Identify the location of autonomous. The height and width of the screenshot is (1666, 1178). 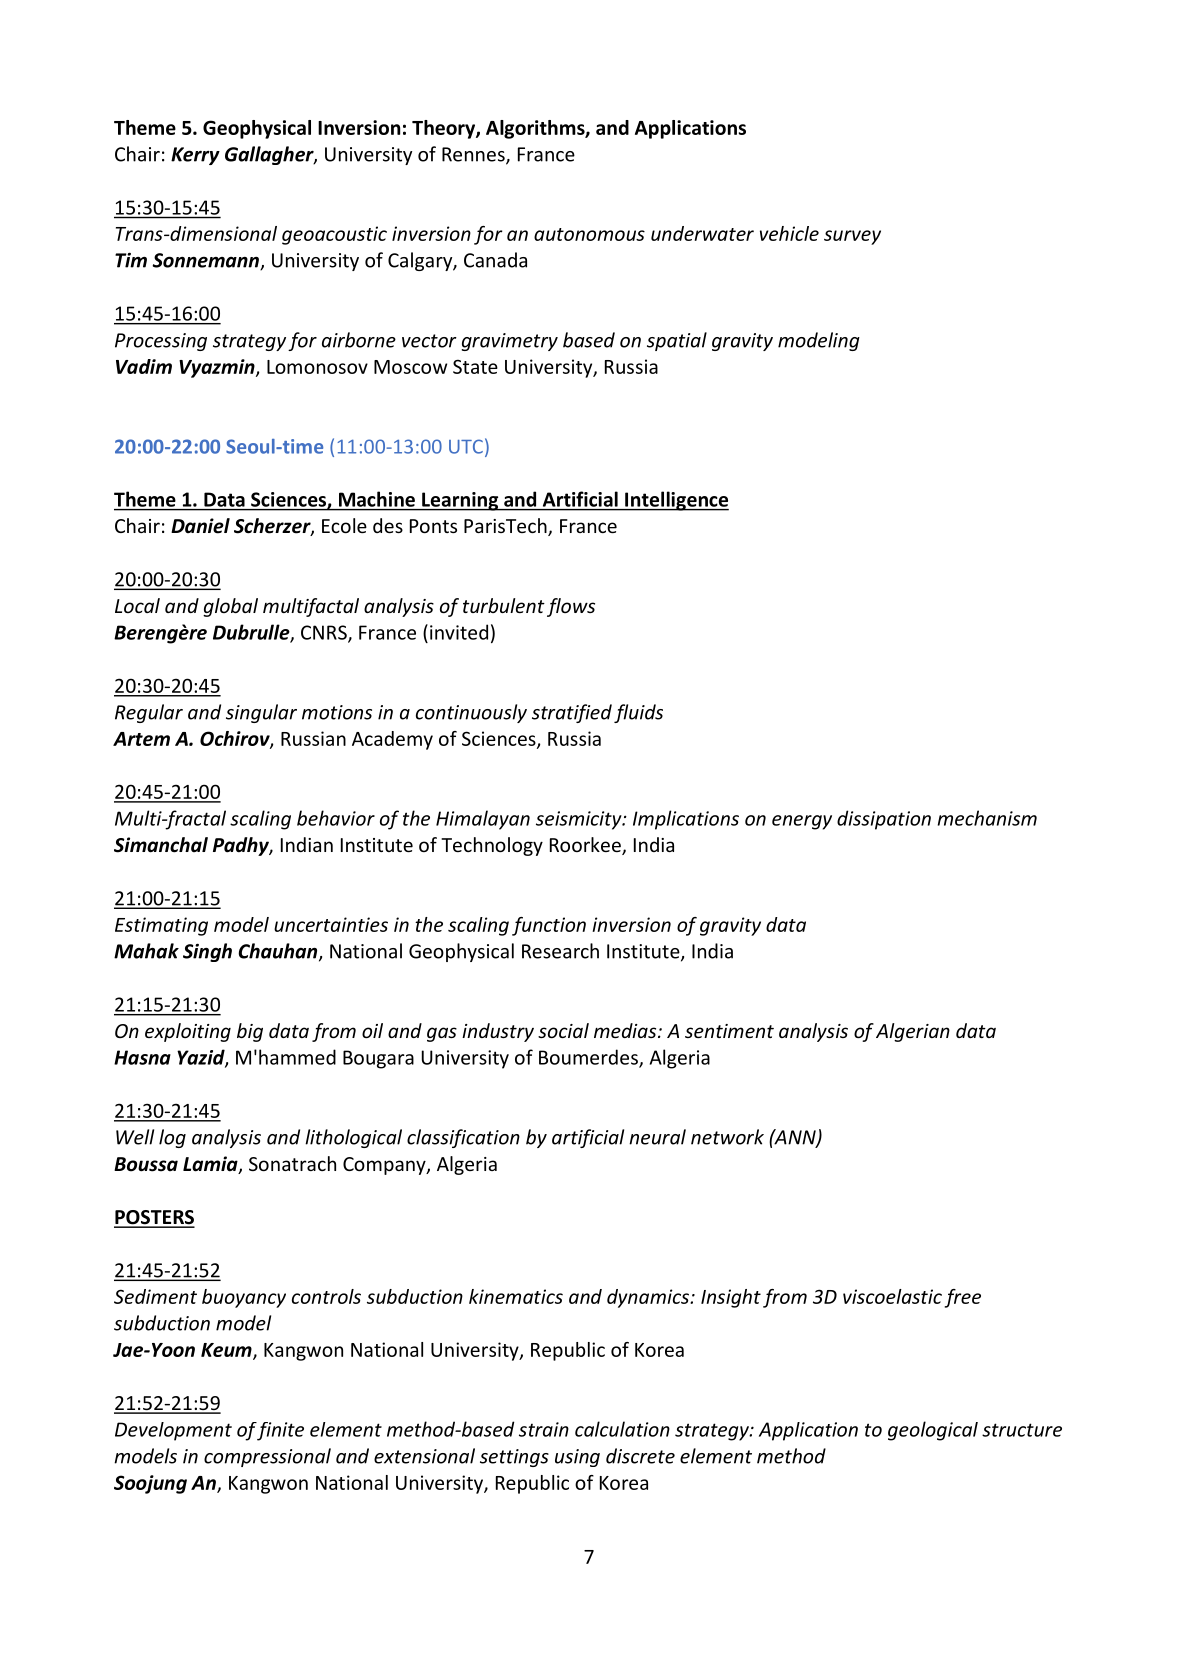
(589, 234).
